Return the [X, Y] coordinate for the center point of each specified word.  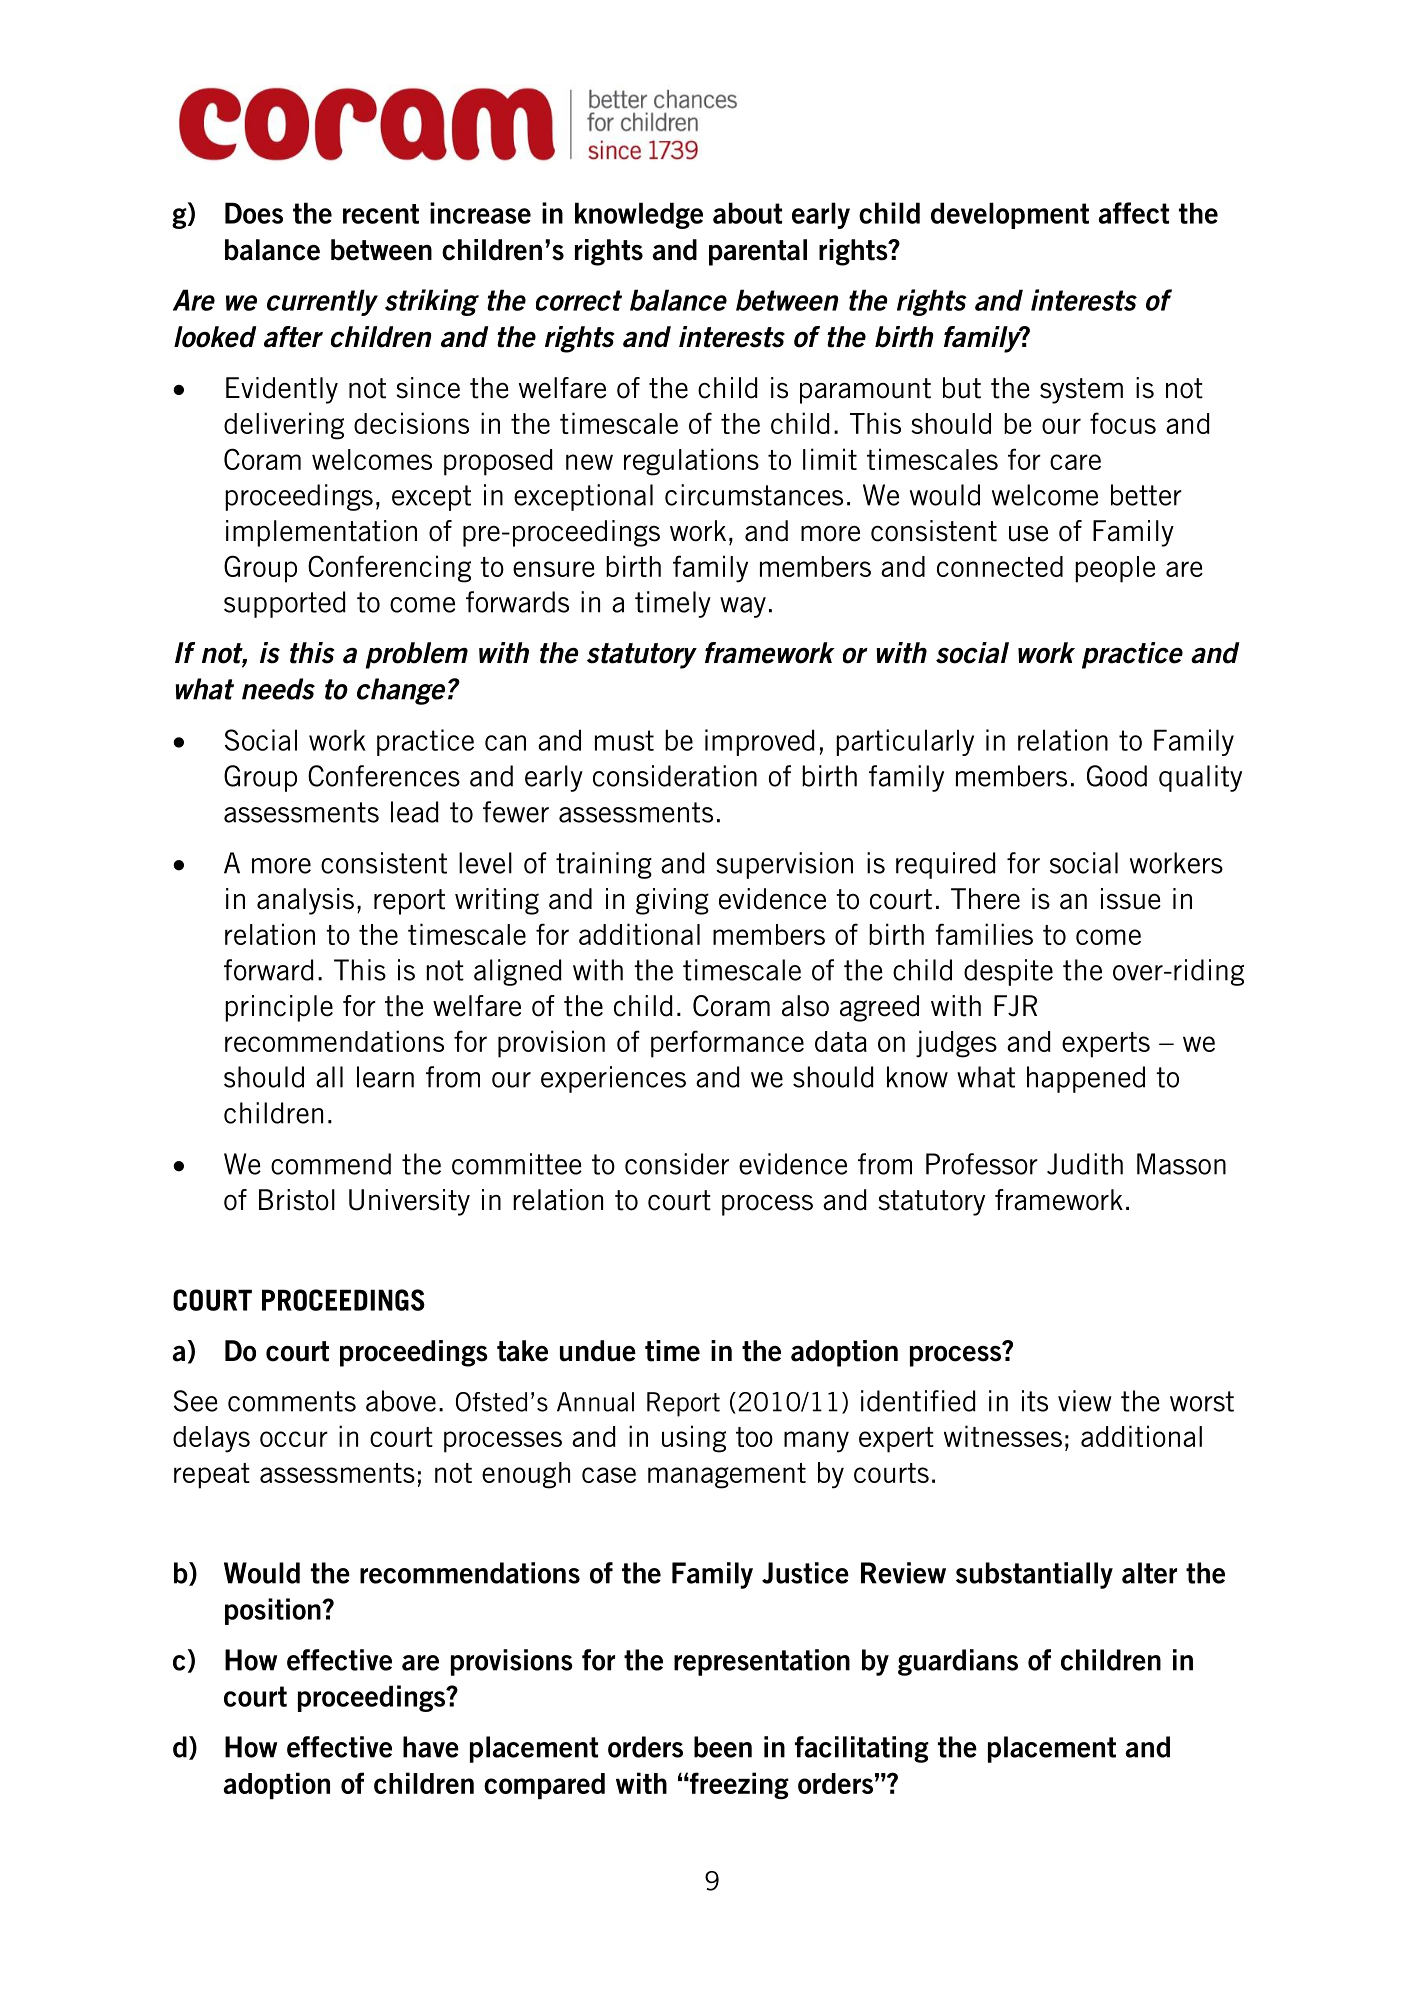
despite [1008, 972]
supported [285, 604]
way [743, 607]
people [1115, 569]
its [1035, 1401]
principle [279, 1008]
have [431, 1747]
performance [727, 1044]
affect [1133, 213]
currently [322, 302]
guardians [958, 1662]
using [694, 1439]
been [723, 1747]
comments [292, 1401]
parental [758, 252]
